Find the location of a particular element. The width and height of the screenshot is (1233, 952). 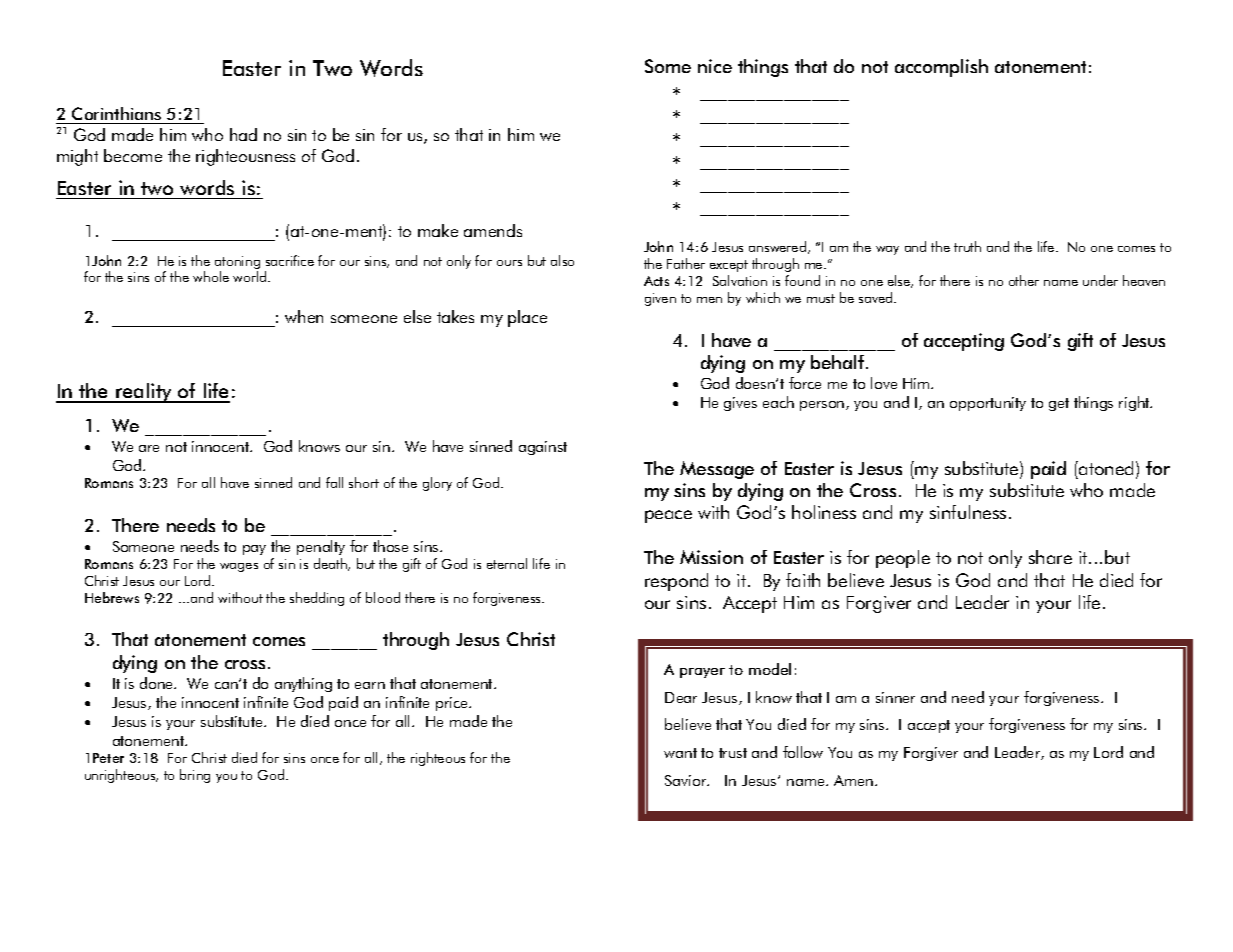

also is located at coordinates (562, 260).
